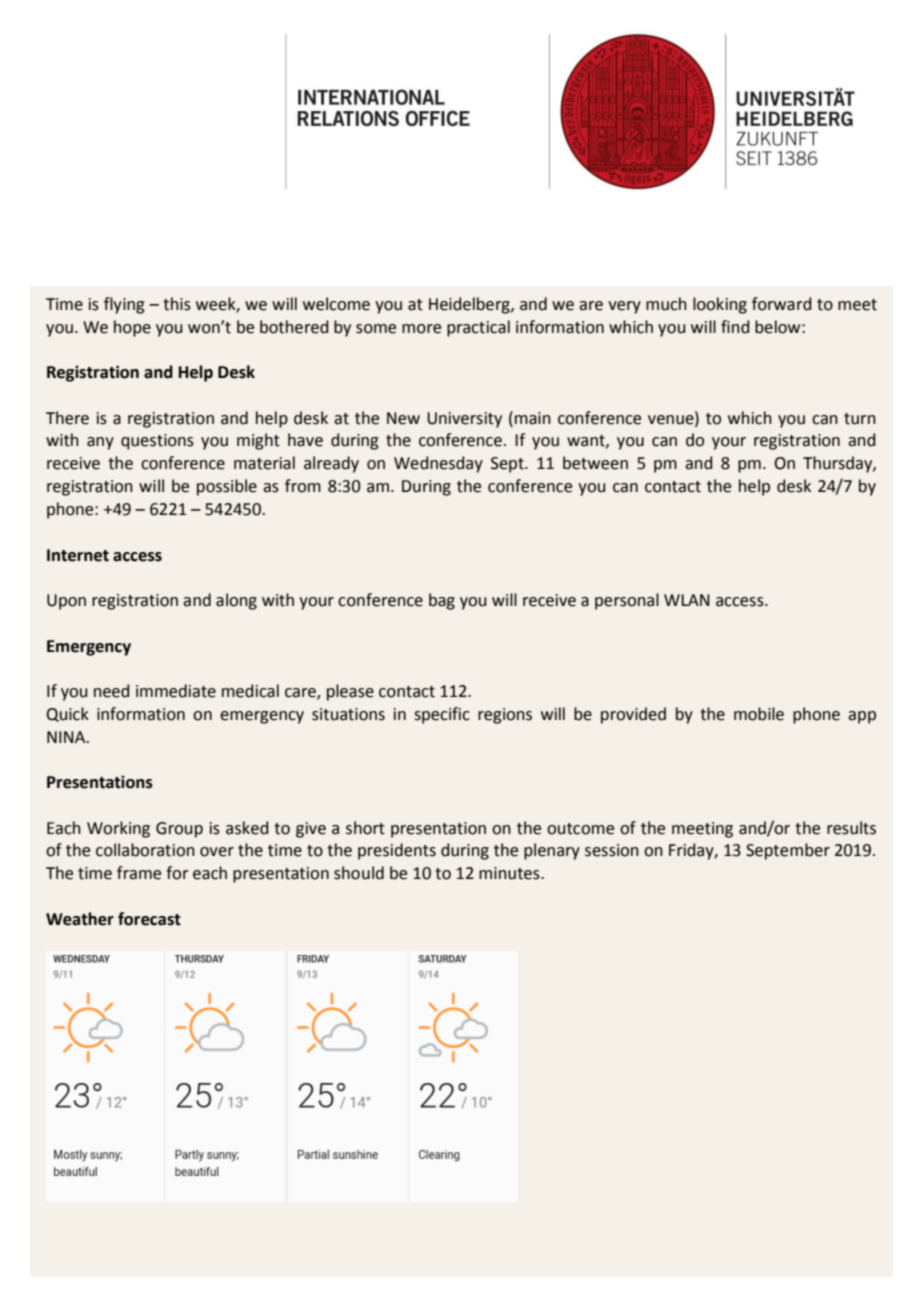  I want to click on forecast, so click(149, 919).
